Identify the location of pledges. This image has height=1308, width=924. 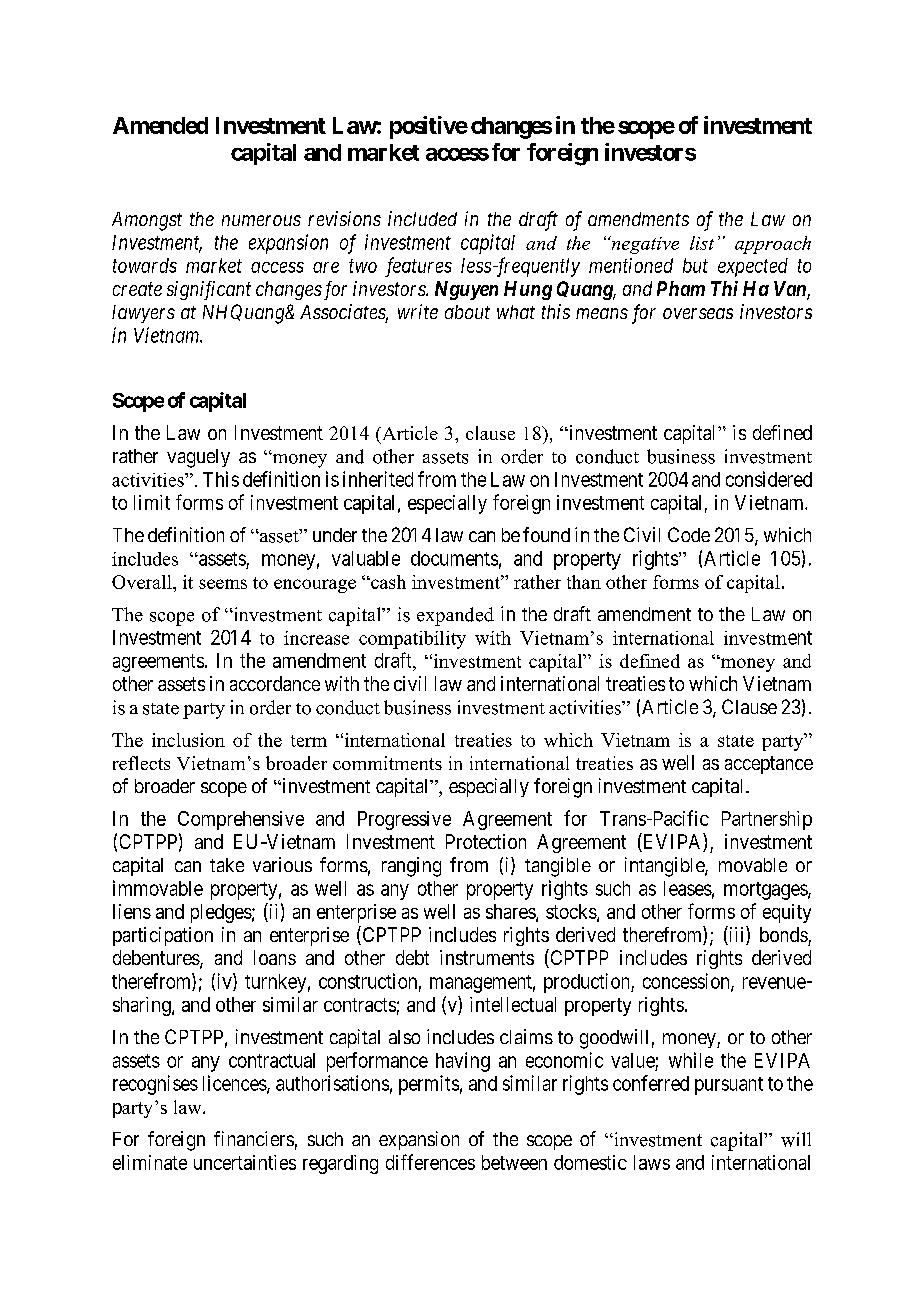
(221, 913).
